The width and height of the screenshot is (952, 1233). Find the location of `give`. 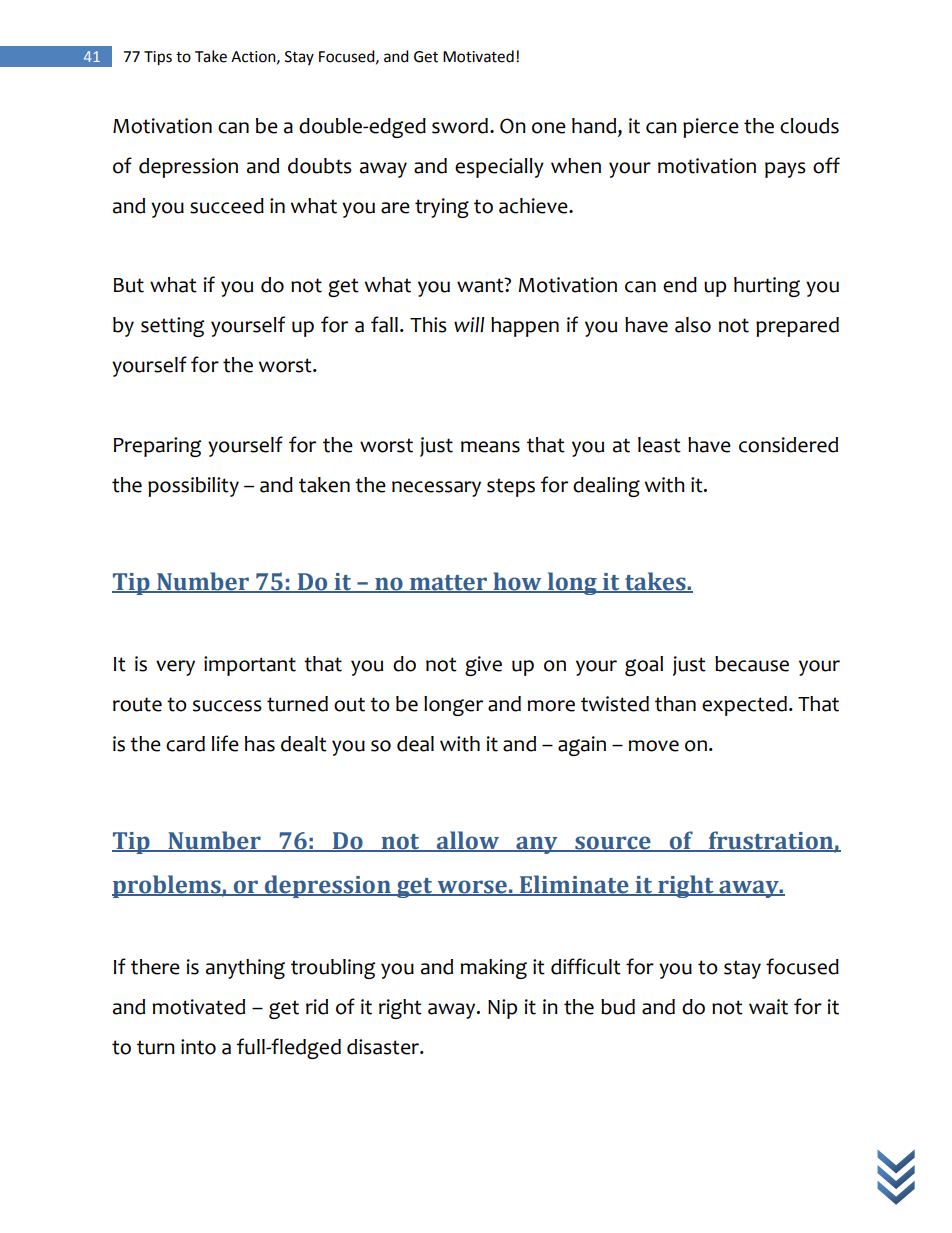

give is located at coordinates (483, 666).
